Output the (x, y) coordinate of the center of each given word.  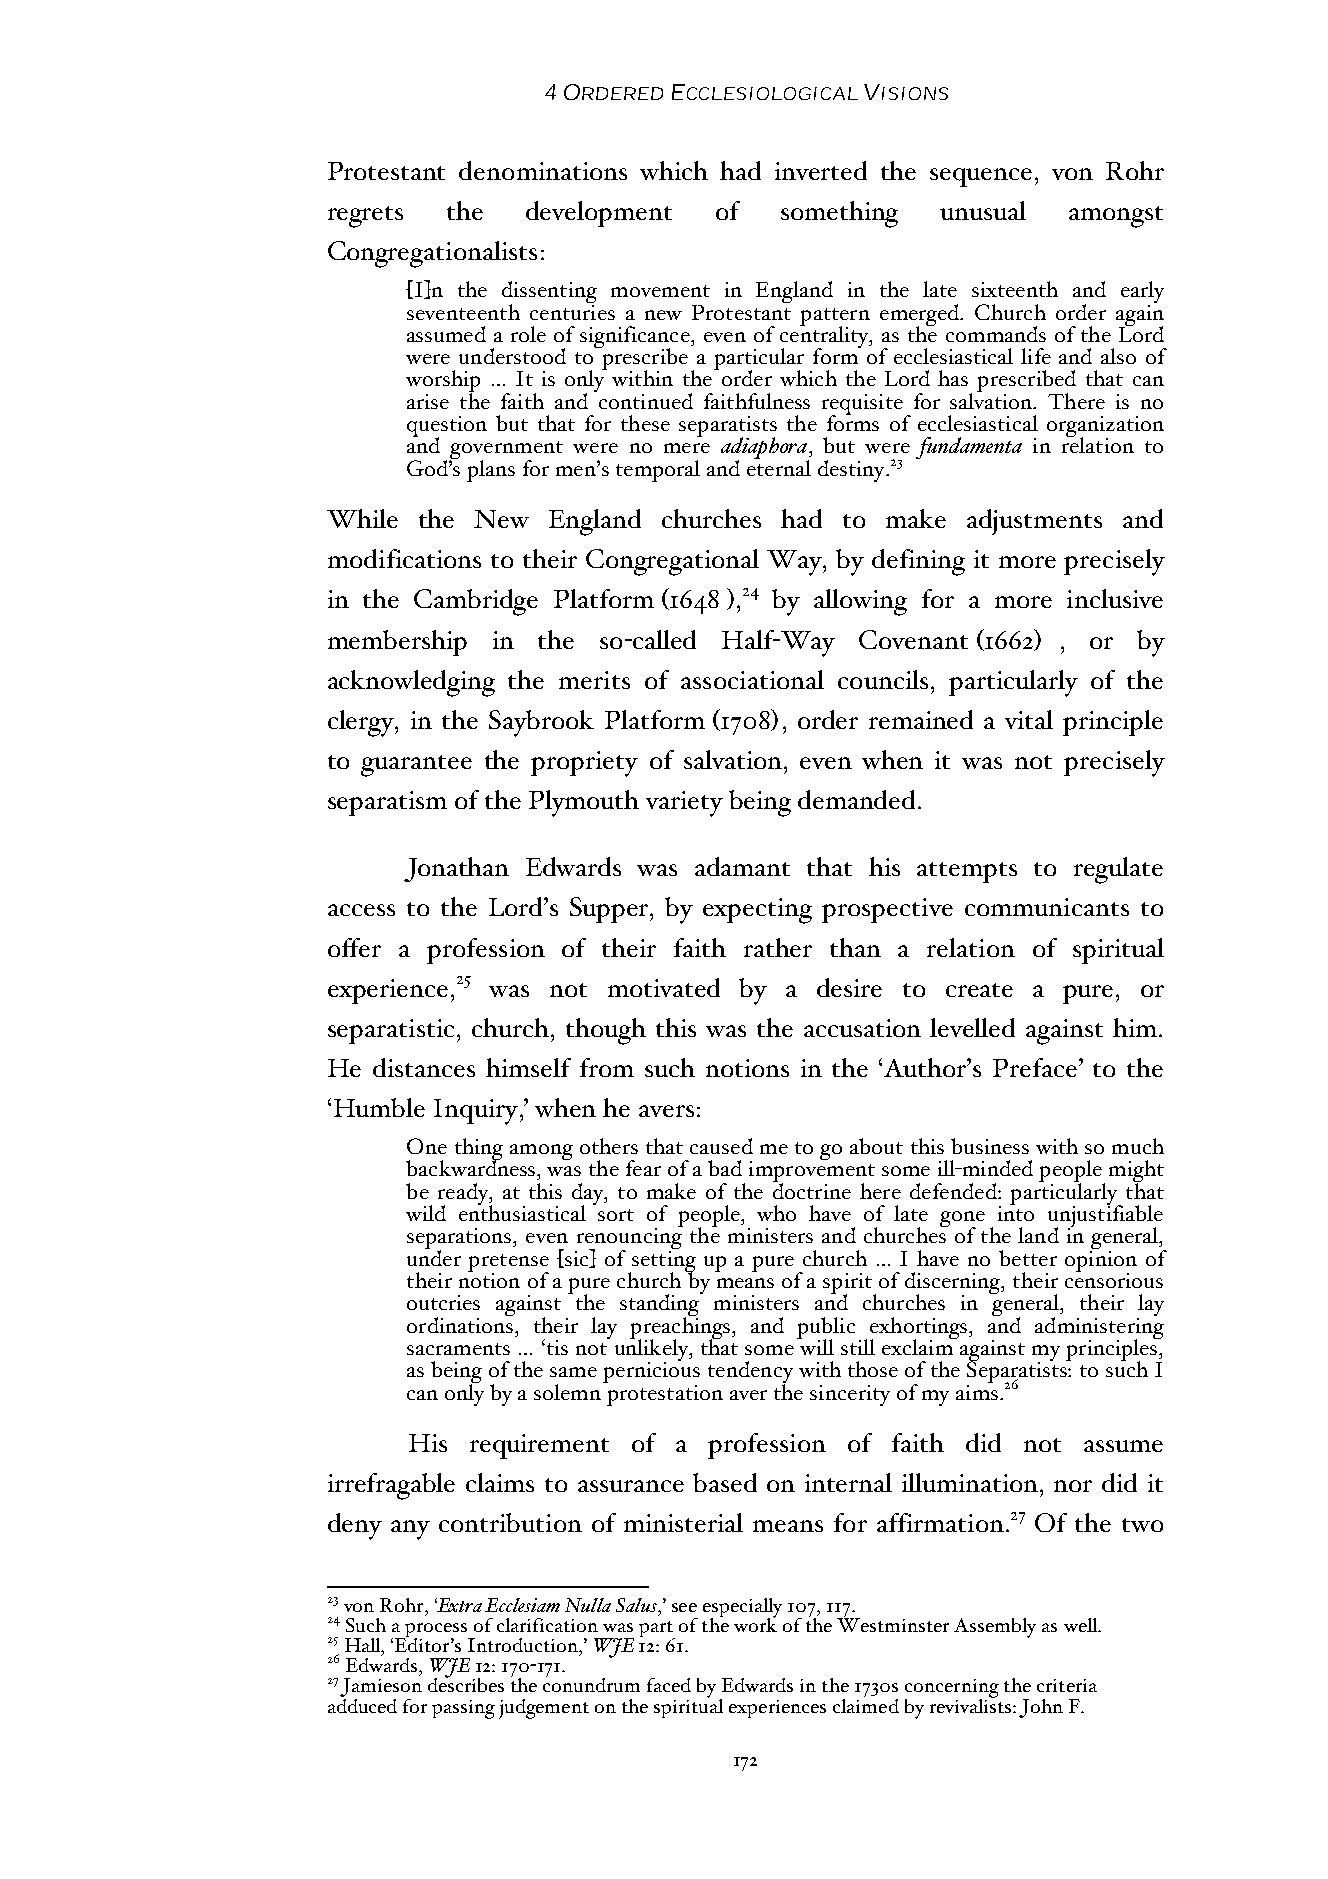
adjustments (1034, 522)
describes (466, 1683)
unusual (983, 210)
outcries (443, 1302)
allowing (860, 602)
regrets (365, 217)
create (979, 990)
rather (778, 947)
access (361, 910)
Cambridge (476, 602)
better (1028, 1258)
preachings (681, 1327)
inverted (821, 170)
